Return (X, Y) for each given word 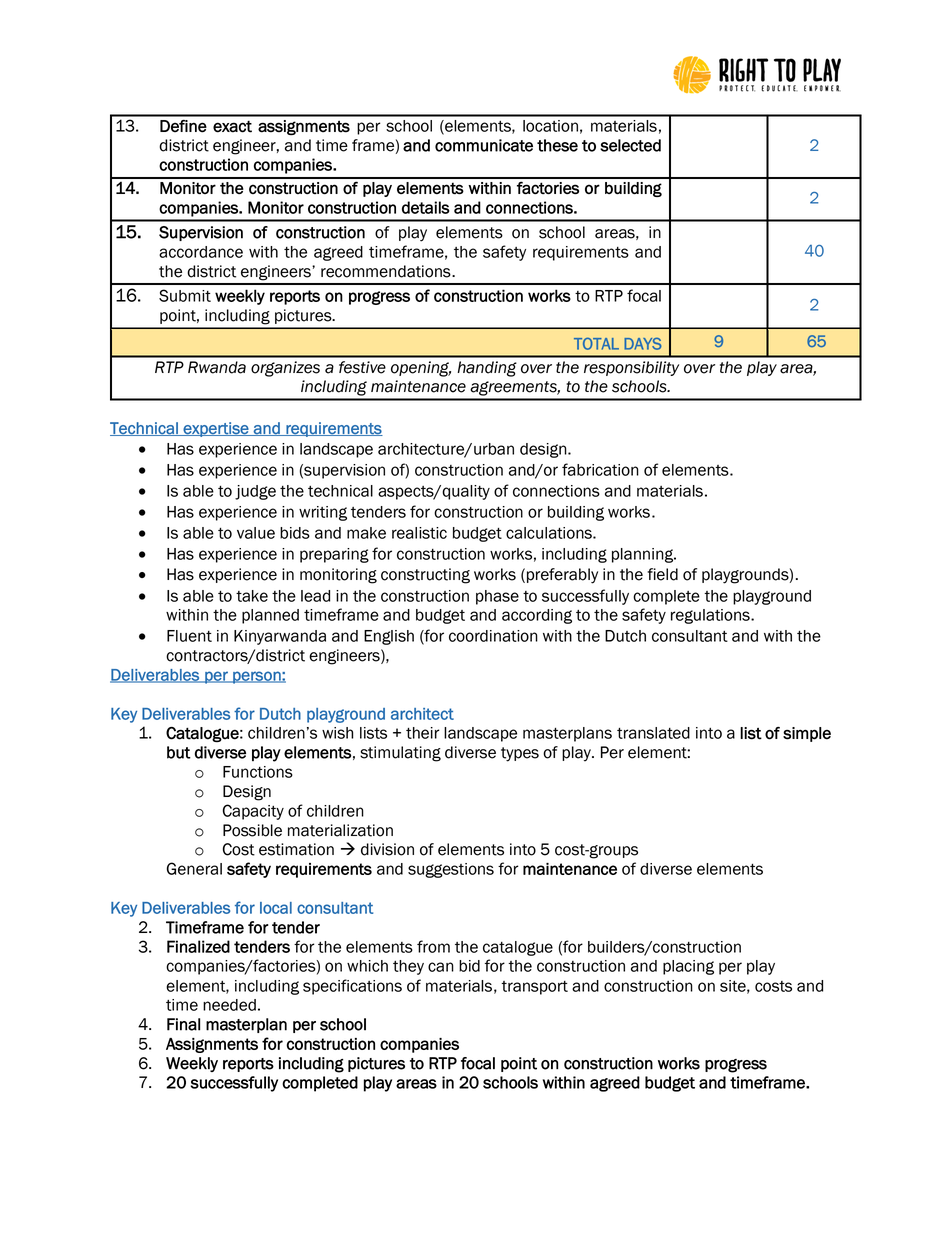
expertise (216, 429)
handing (487, 369)
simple (807, 734)
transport (534, 988)
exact (232, 127)
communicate (484, 145)
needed (229, 1005)
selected (630, 145)
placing (688, 967)
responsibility (631, 368)
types (520, 754)
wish (337, 733)
